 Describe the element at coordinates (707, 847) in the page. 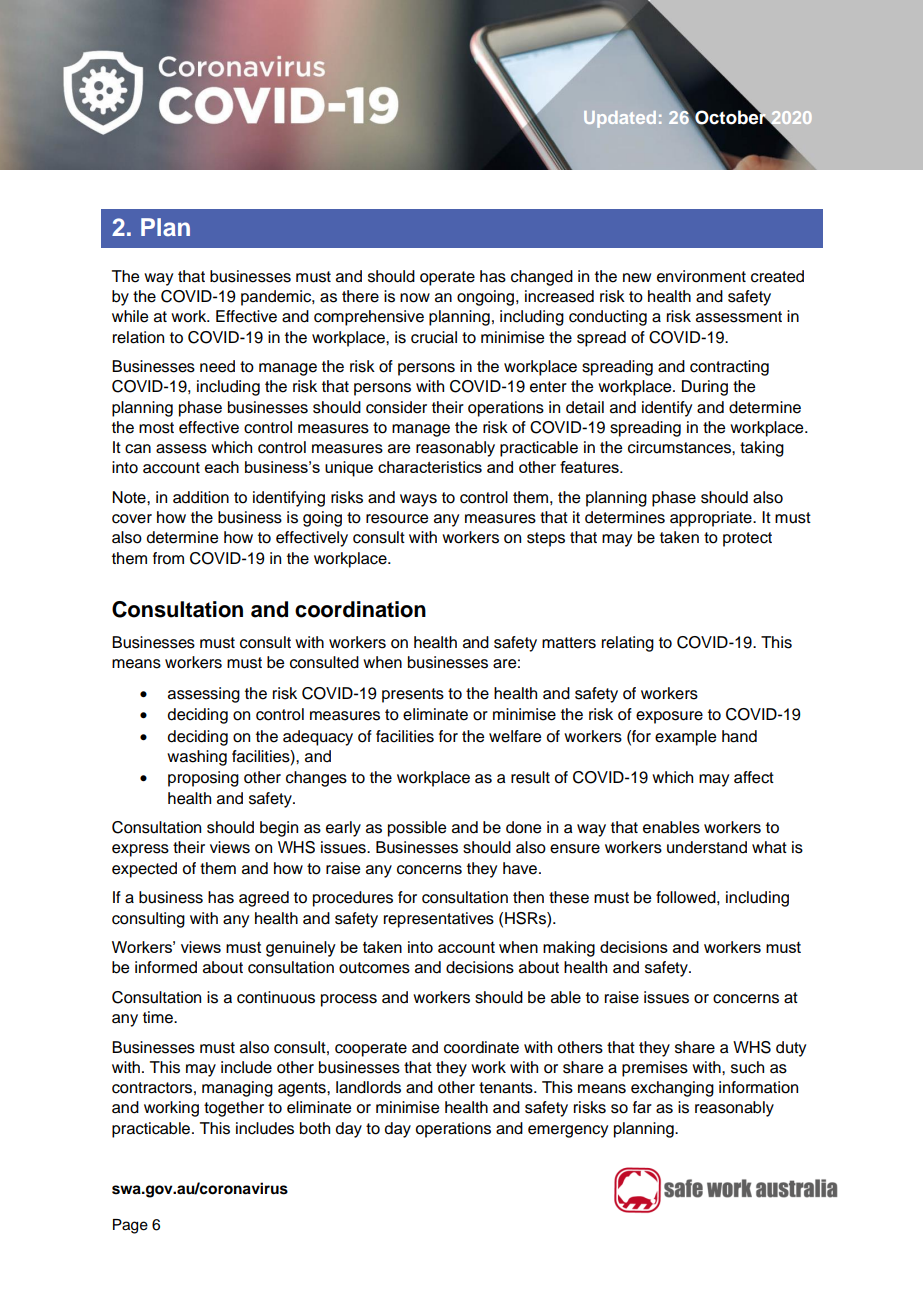

I see `understand` at that location.
